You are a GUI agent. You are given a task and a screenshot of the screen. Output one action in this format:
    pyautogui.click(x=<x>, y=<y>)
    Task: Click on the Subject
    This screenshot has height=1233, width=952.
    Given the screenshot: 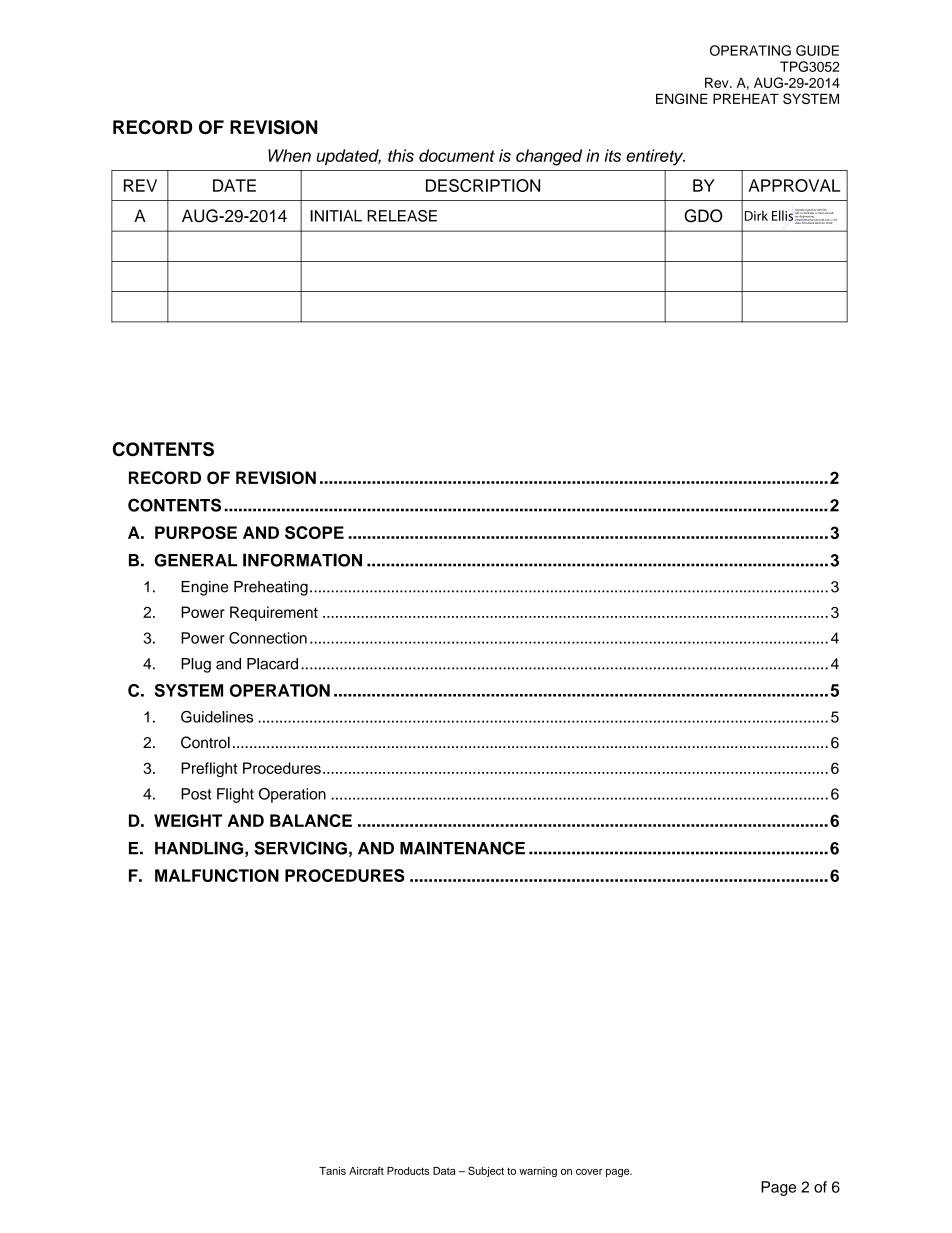 What is the action you would take?
    pyautogui.click(x=486, y=1171)
